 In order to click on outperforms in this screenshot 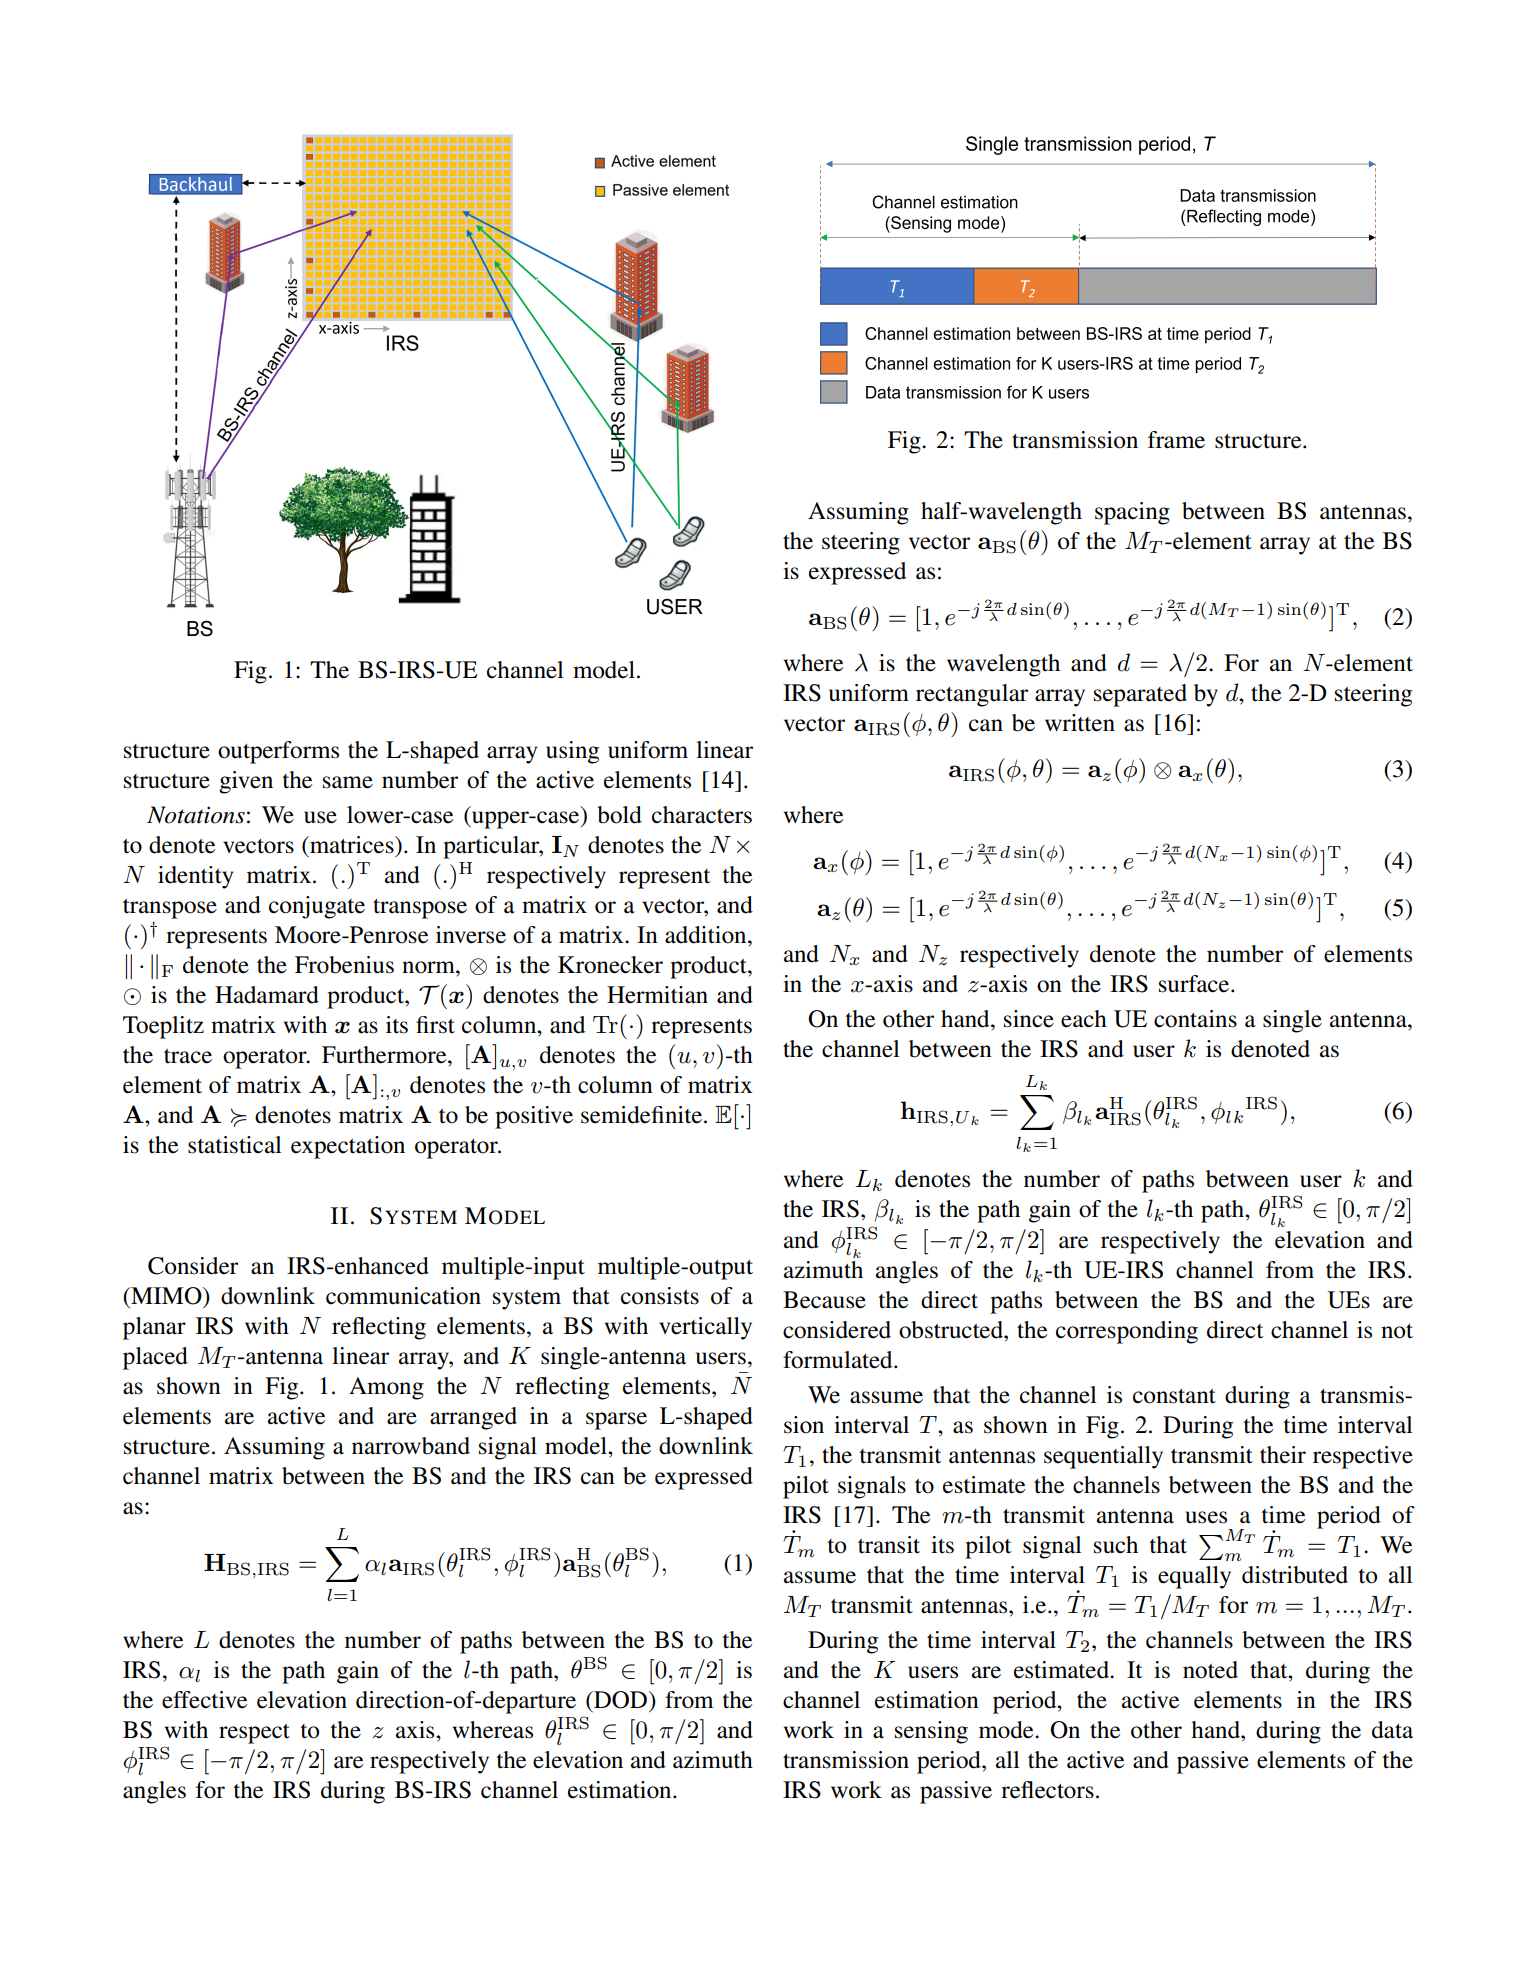, I will do `click(278, 752)`.
